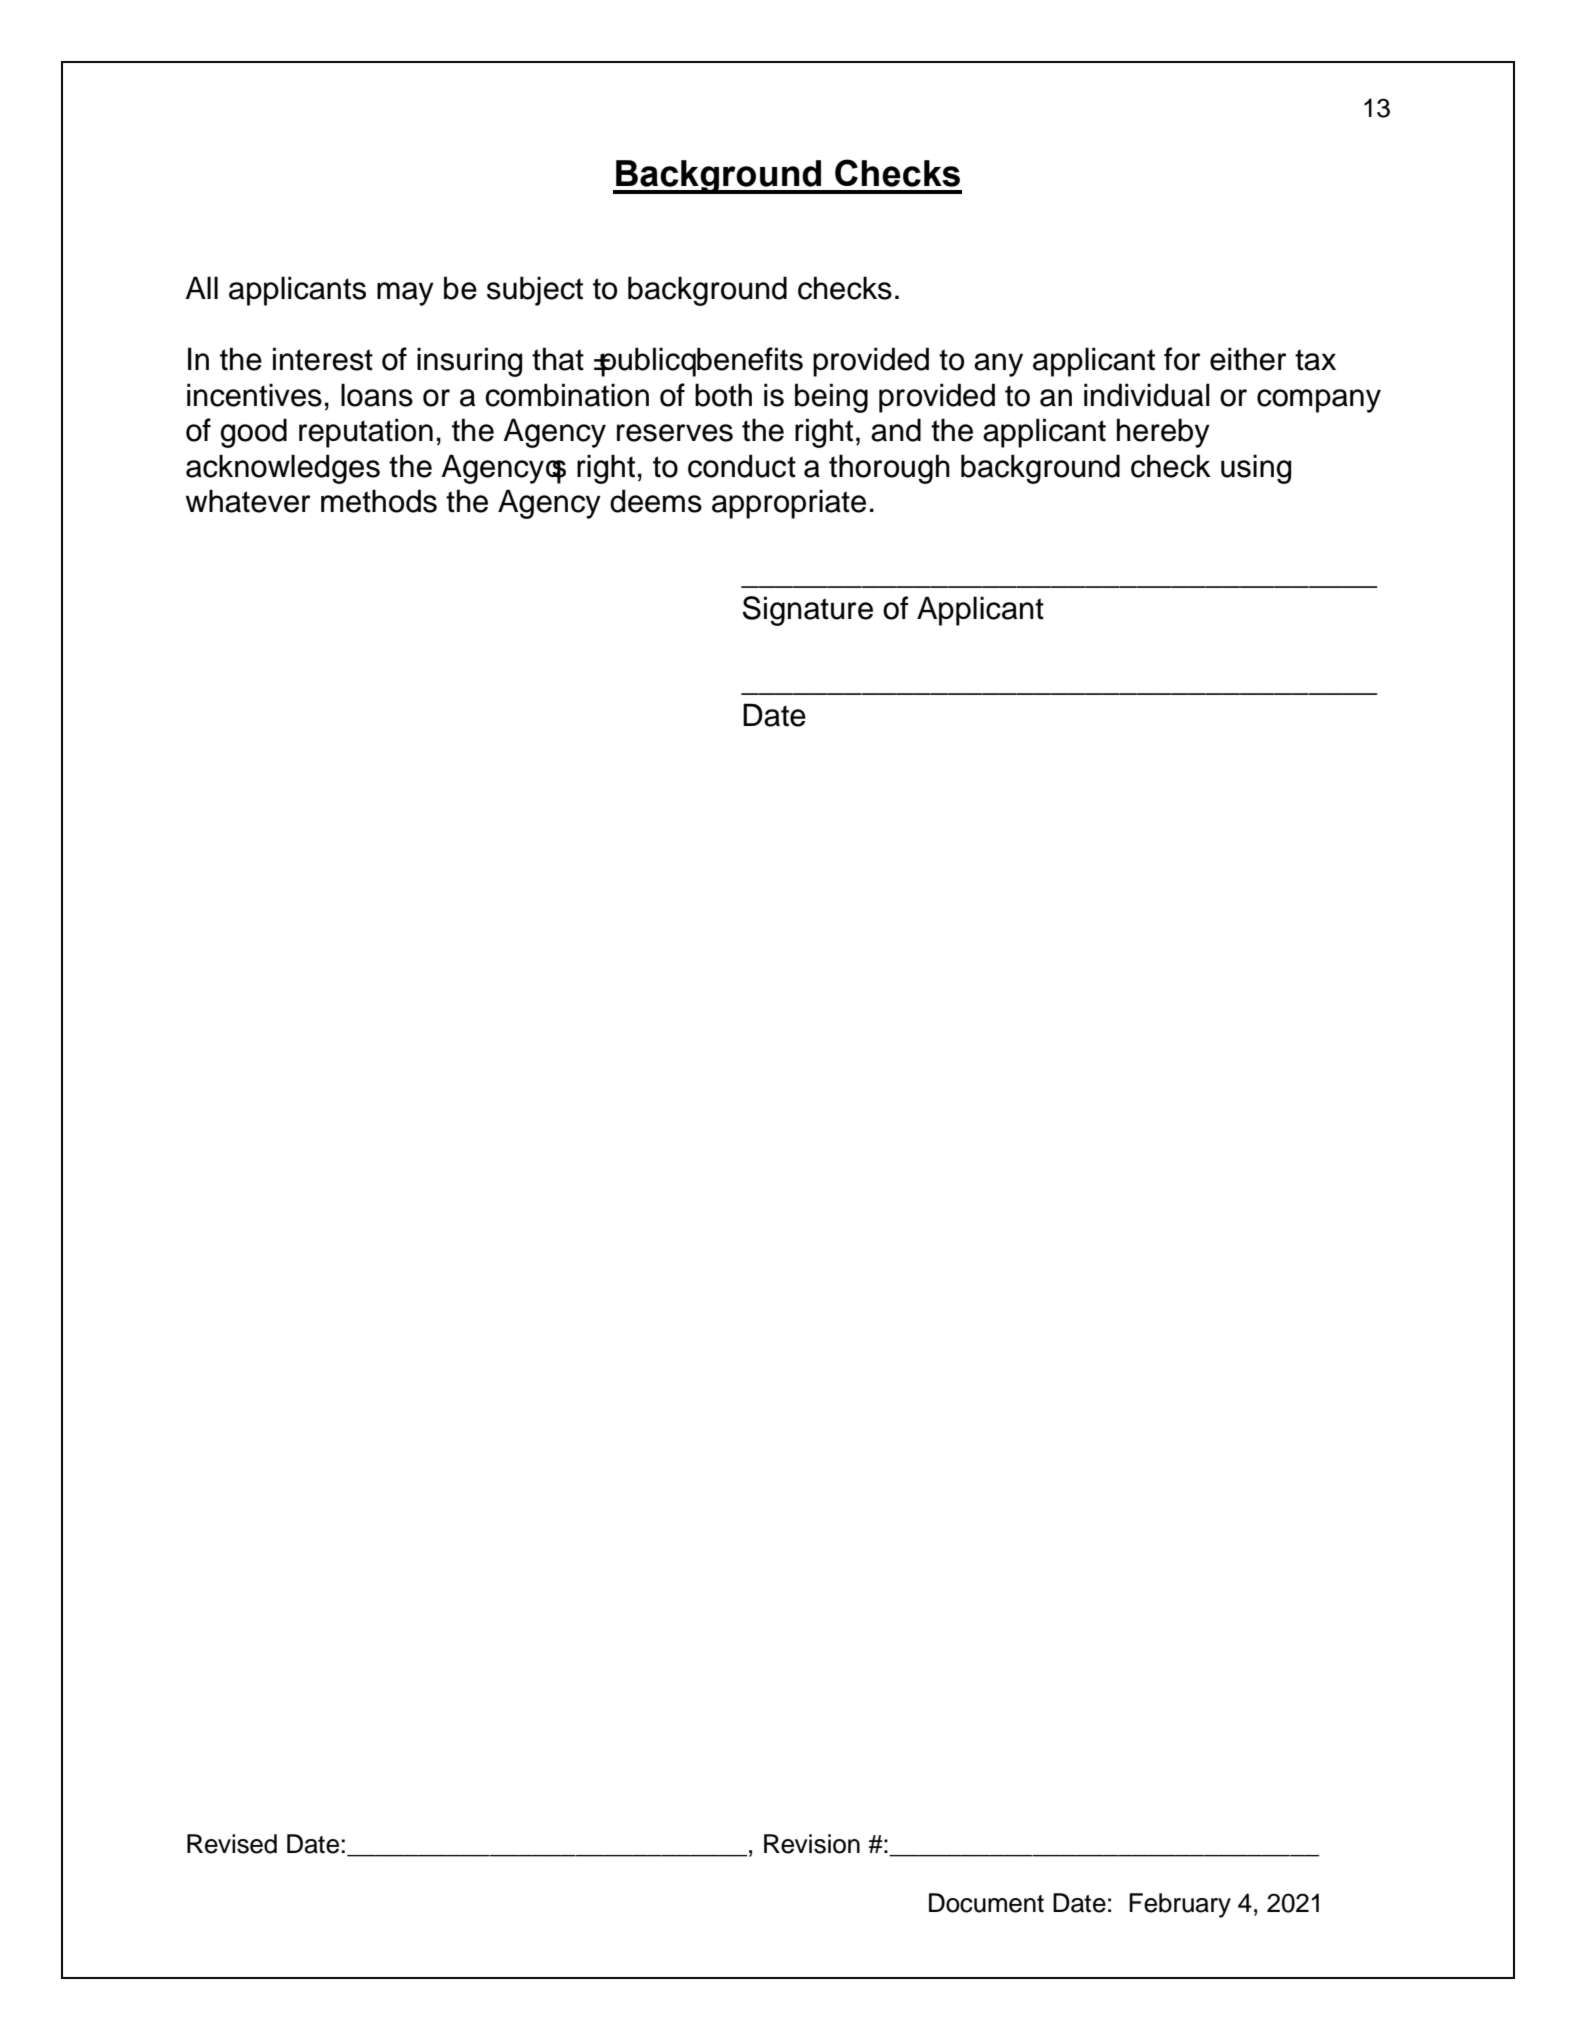 Image resolution: width=1576 pixels, height=2040 pixels. I want to click on appropriate, so click(789, 504).
